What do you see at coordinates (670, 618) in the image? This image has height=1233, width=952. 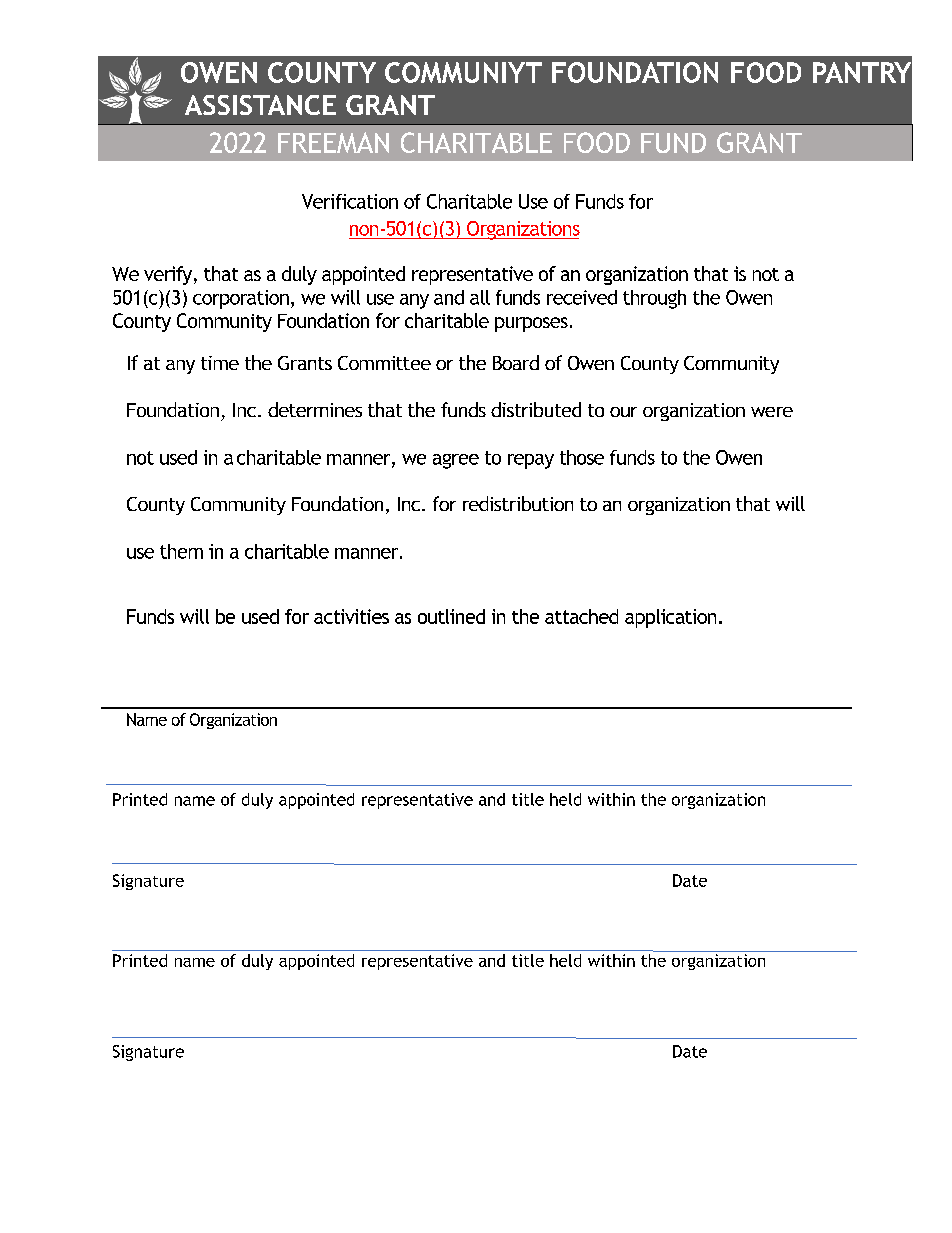 I see `application` at bounding box center [670, 618].
